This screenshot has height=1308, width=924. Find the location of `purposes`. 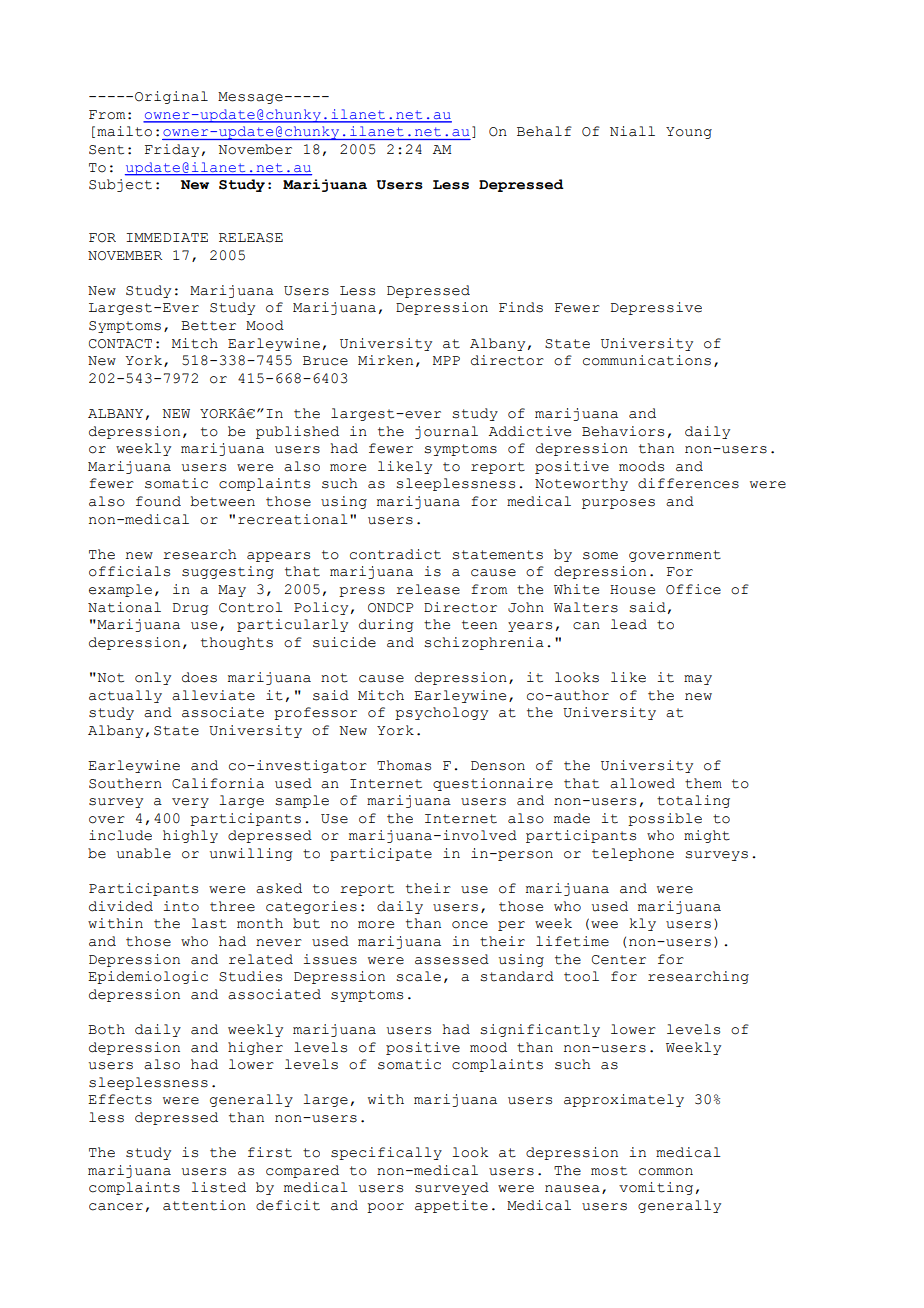

purposes is located at coordinates (618, 504).
